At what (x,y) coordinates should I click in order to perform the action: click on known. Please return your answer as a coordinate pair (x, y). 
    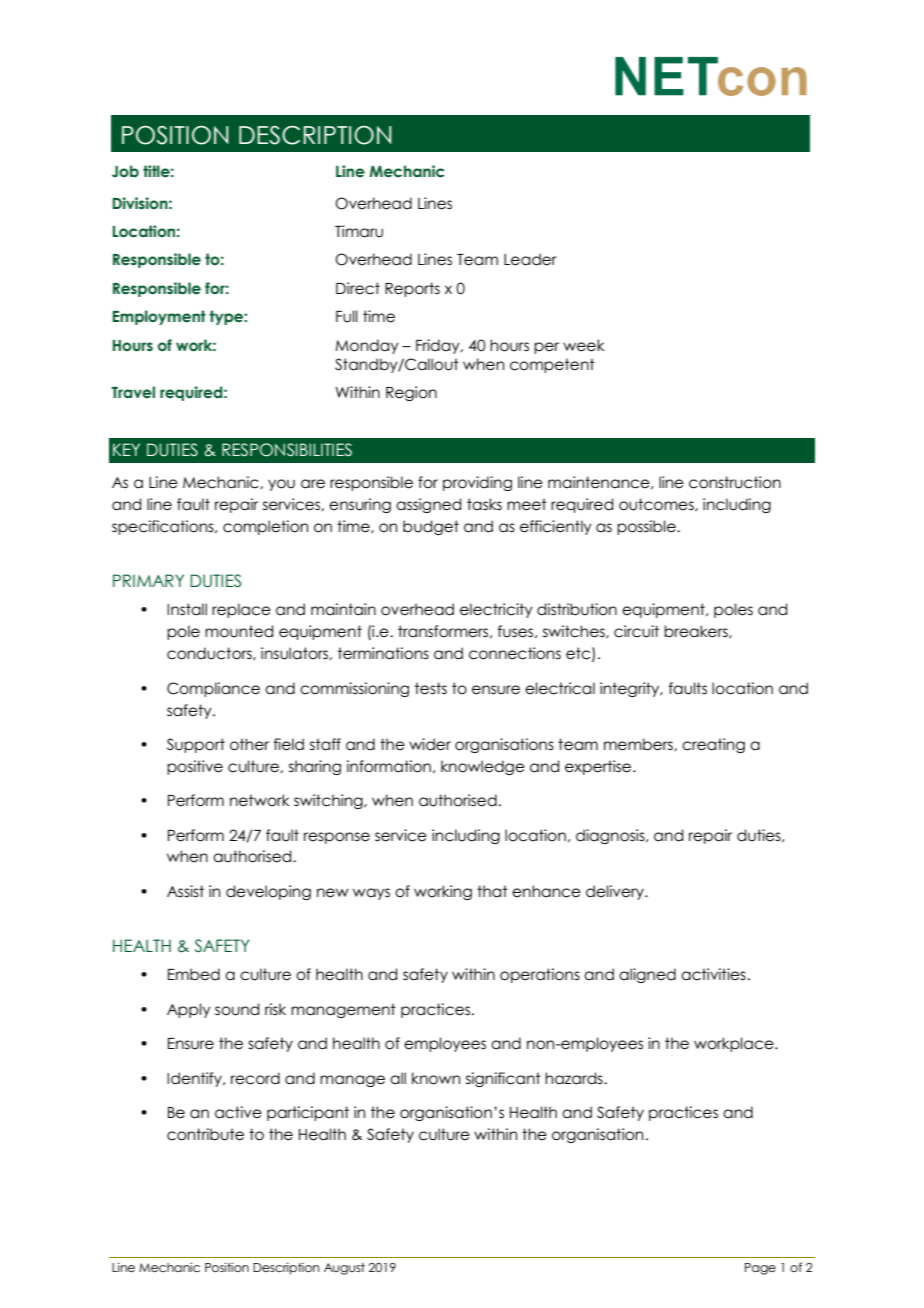
    Looking at the image, I should click on (436, 1078).
